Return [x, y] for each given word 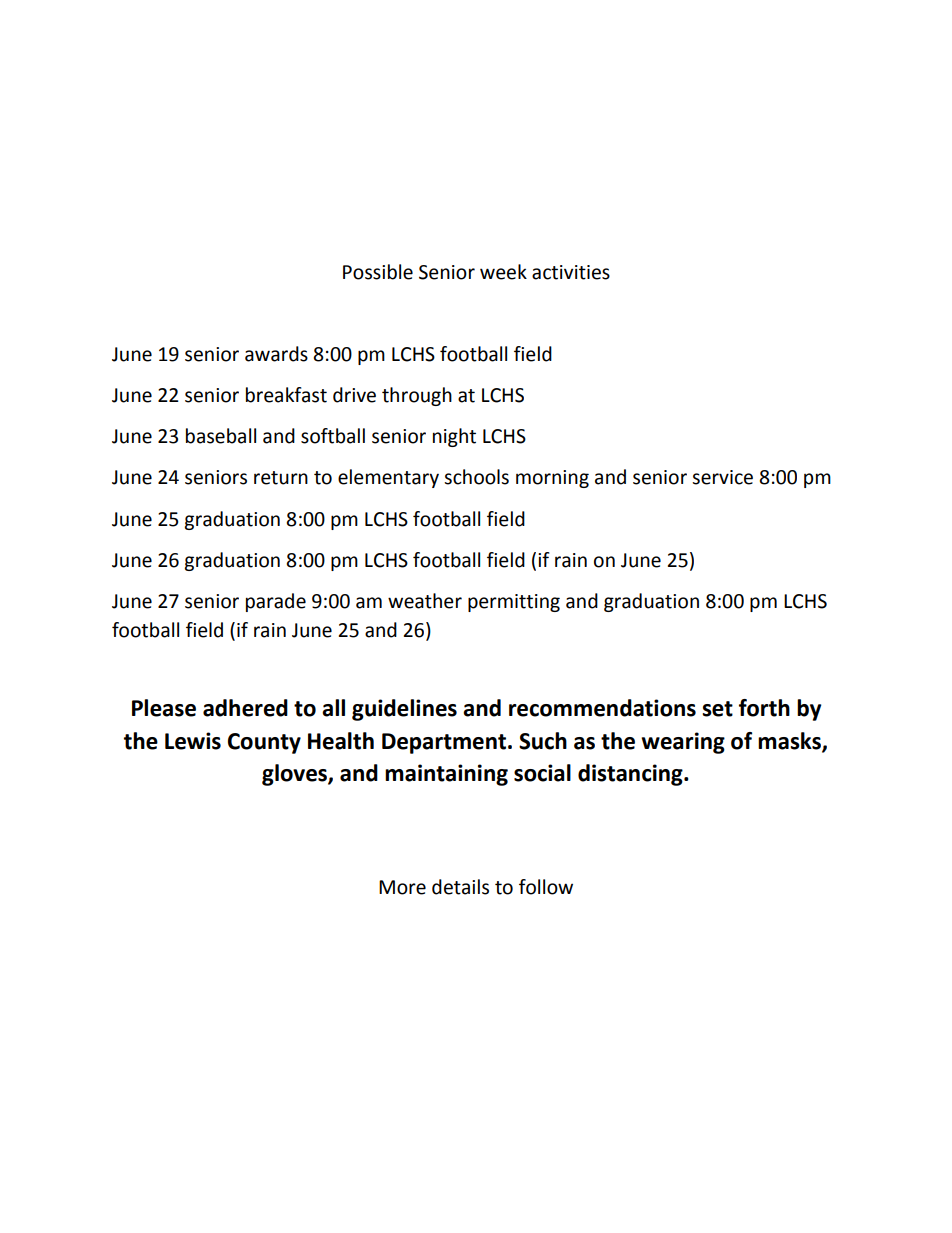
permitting [514, 603]
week [503, 272]
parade [276, 602]
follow [546, 887]
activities [571, 272]
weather [425, 601]
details [460, 887]
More [402, 887]
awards [276, 354]
